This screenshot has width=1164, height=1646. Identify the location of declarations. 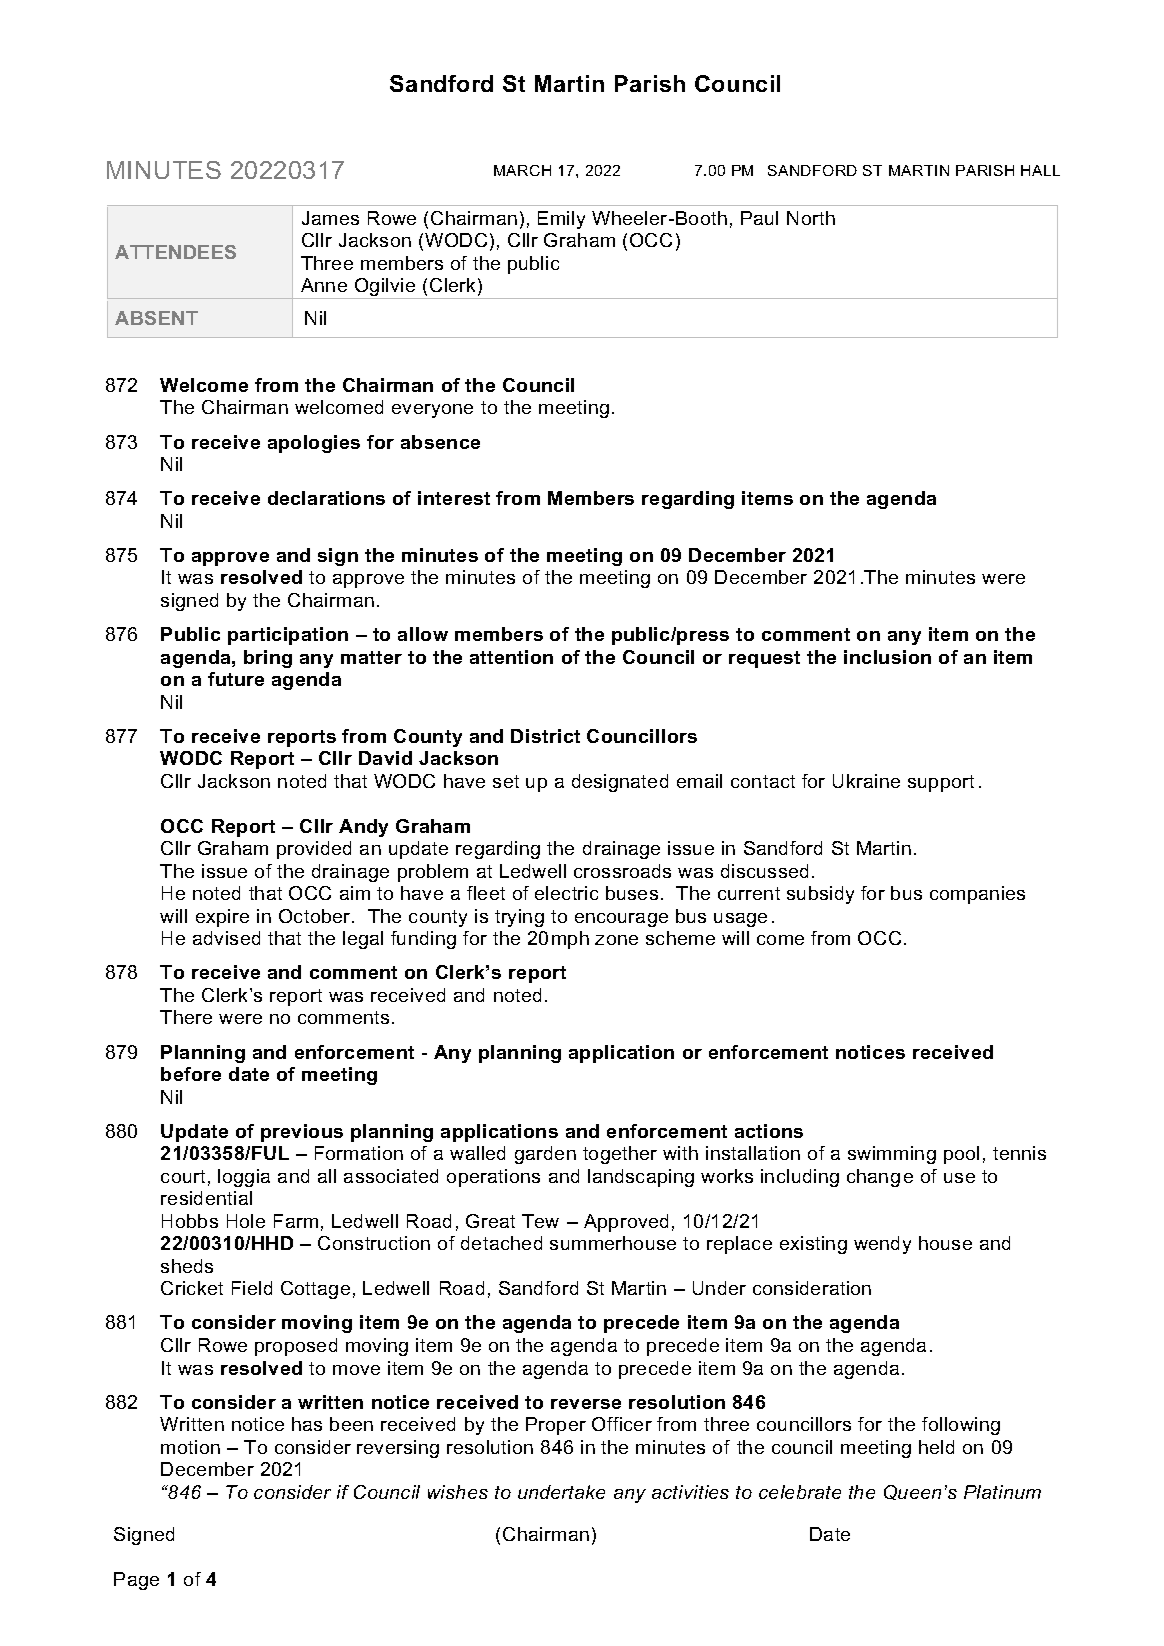
(326, 498).
